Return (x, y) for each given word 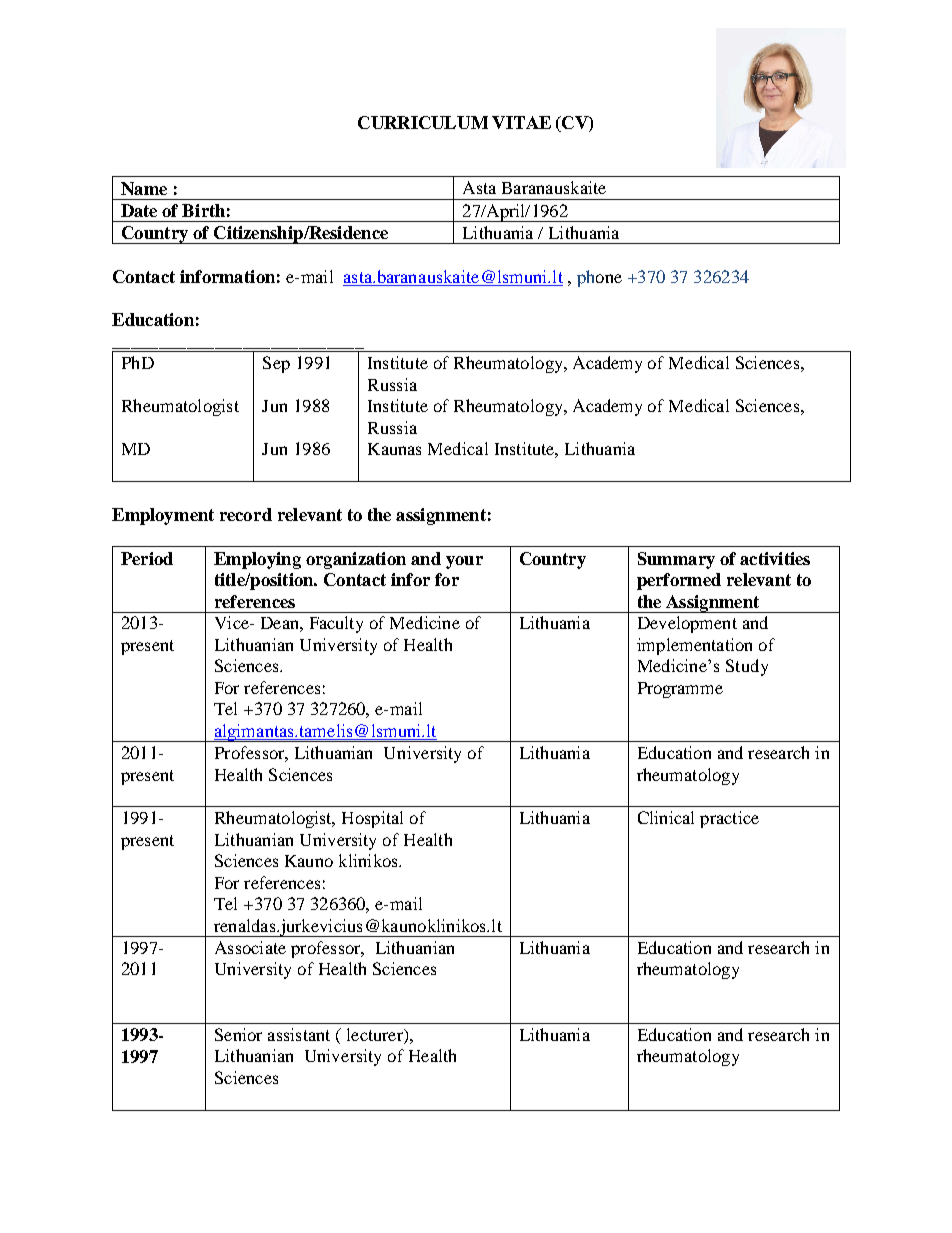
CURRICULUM (423, 122)
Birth (203, 210)
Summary (676, 560)
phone (599, 278)
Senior (238, 1034)
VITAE (521, 122)
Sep (276, 364)
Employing (257, 560)
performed (679, 581)
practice (729, 819)
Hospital (372, 819)
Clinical (666, 817)
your (464, 562)
